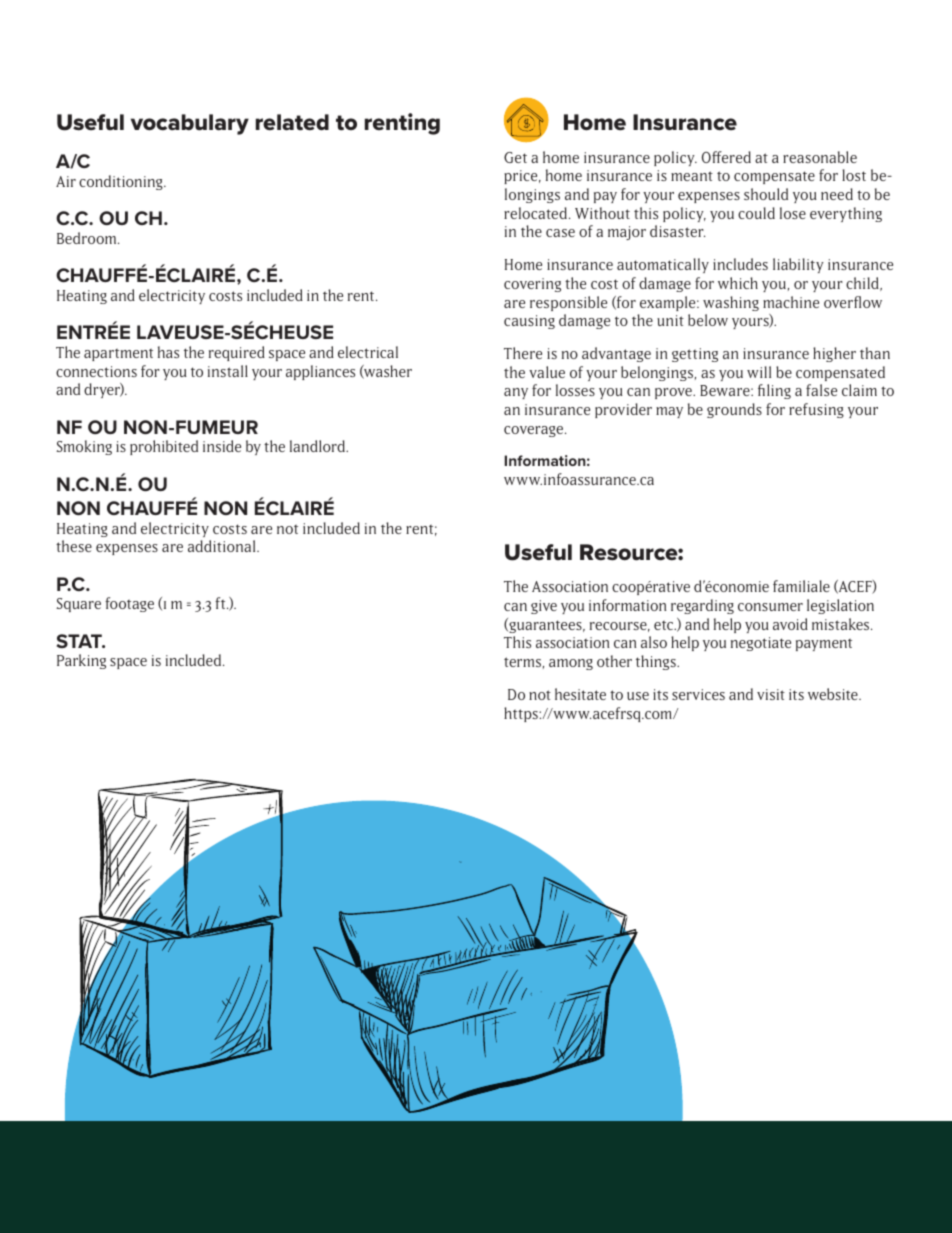 Image resolution: width=952 pixels, height=1233 pixels. What do you see at coordinates (81, 661) in the screenshot?
I see `Parking` at bounding box center [81, 661].
